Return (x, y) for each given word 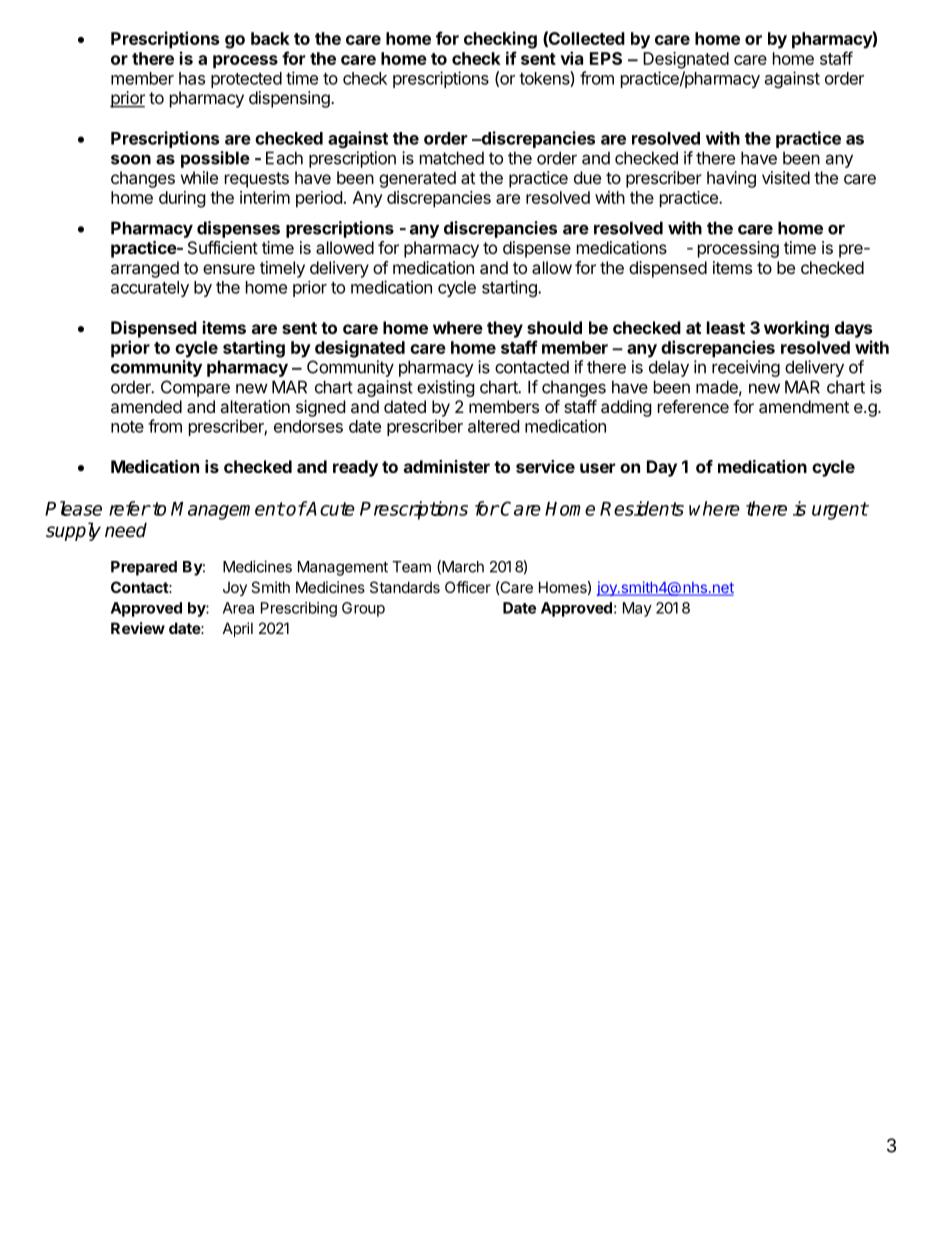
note (127, 427)
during (182, 199)
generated (417, 179)
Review (138, 628)
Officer (468, 587)
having (731, 179)
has (192, 78)
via (571, 58)
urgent (840, 511)
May (637, 609)
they (505, 329)
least (726, 327)
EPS (606, 58)
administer (447, 466)
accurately (150, 289)
